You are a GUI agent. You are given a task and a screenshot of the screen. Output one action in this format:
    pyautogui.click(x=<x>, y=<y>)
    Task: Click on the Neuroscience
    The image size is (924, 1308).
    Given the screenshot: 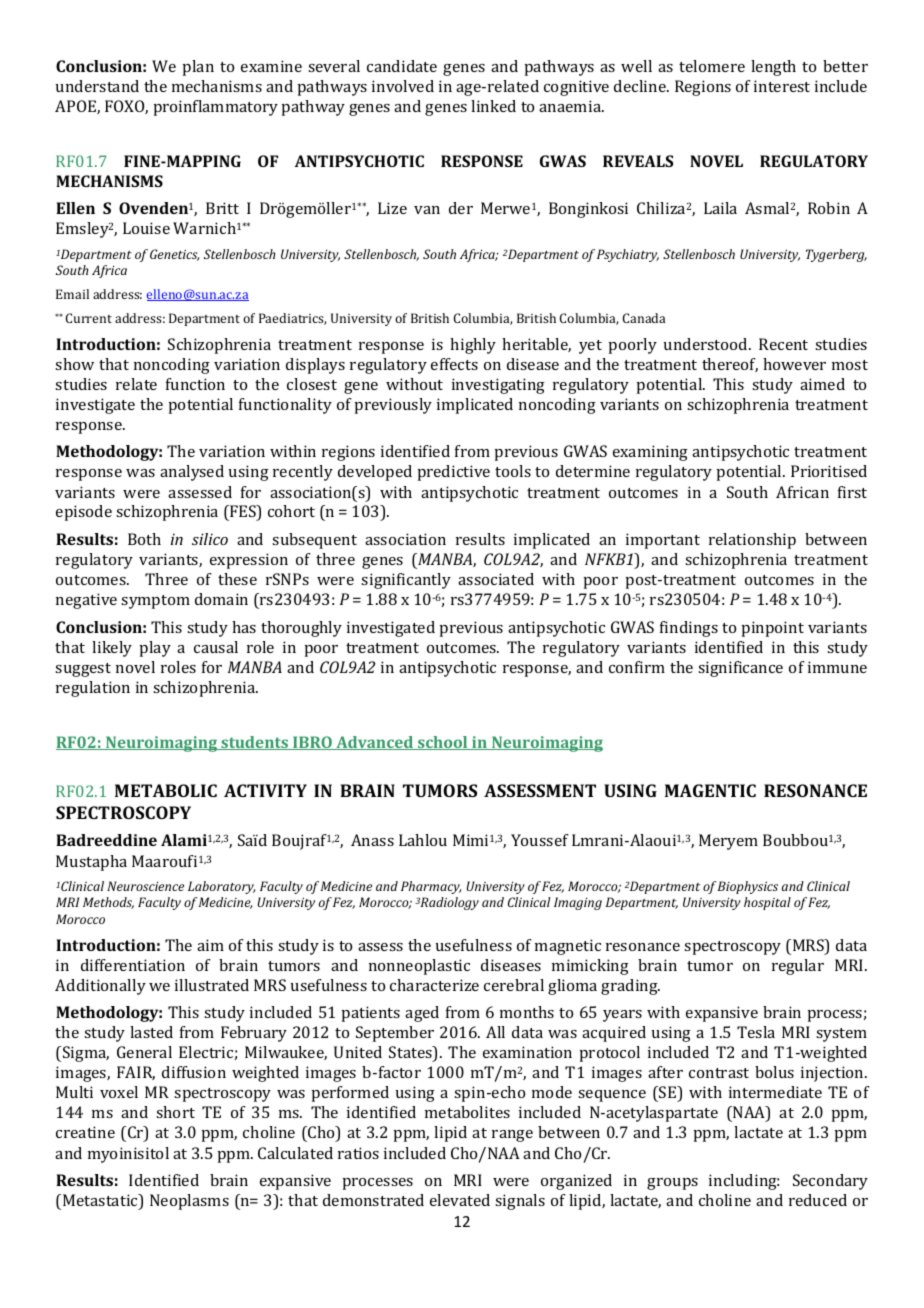 What is the action you would take?
    pyautogui.click(x=145, y=886)
